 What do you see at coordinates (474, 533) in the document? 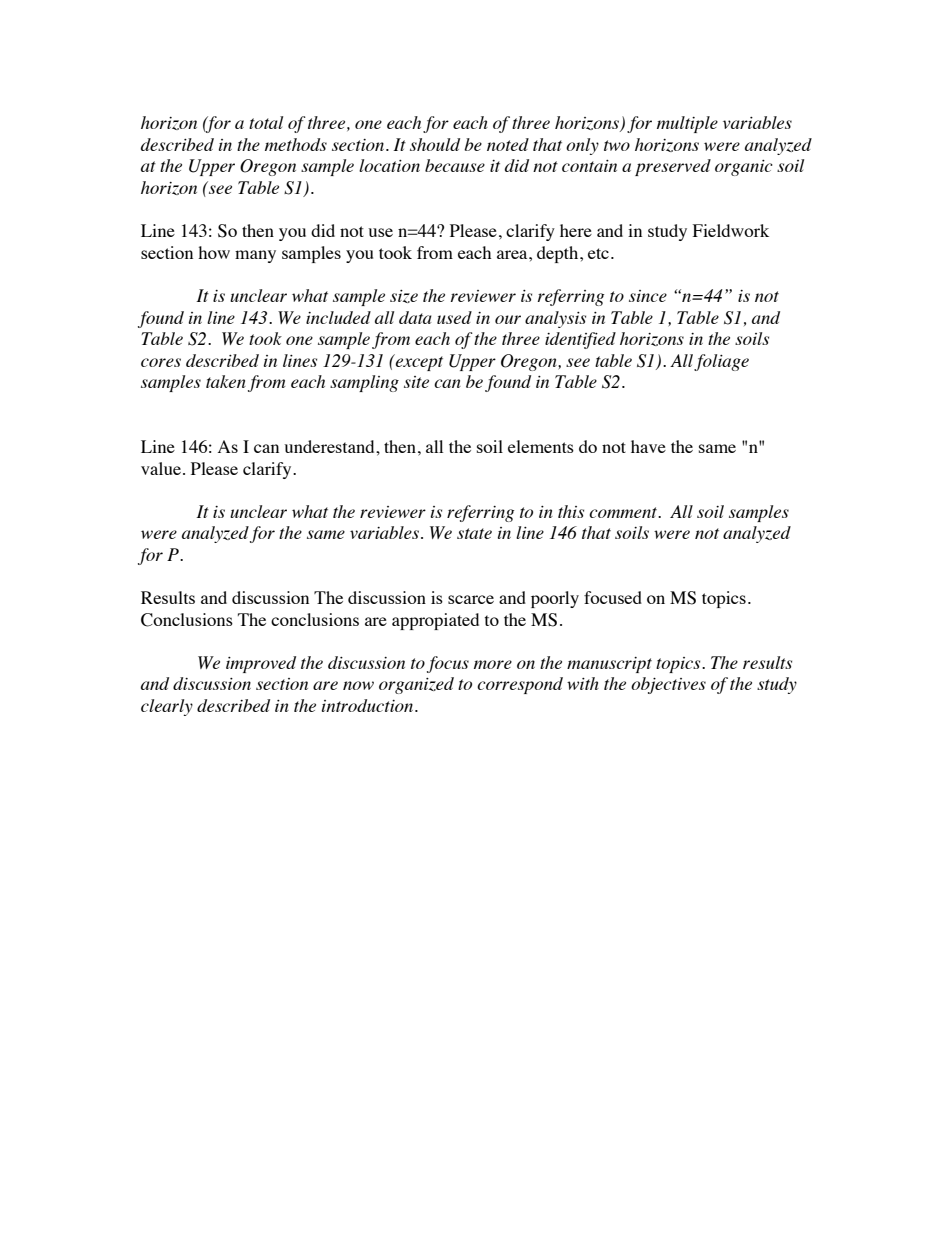
I see `state` at bounding box center [474, 533].
